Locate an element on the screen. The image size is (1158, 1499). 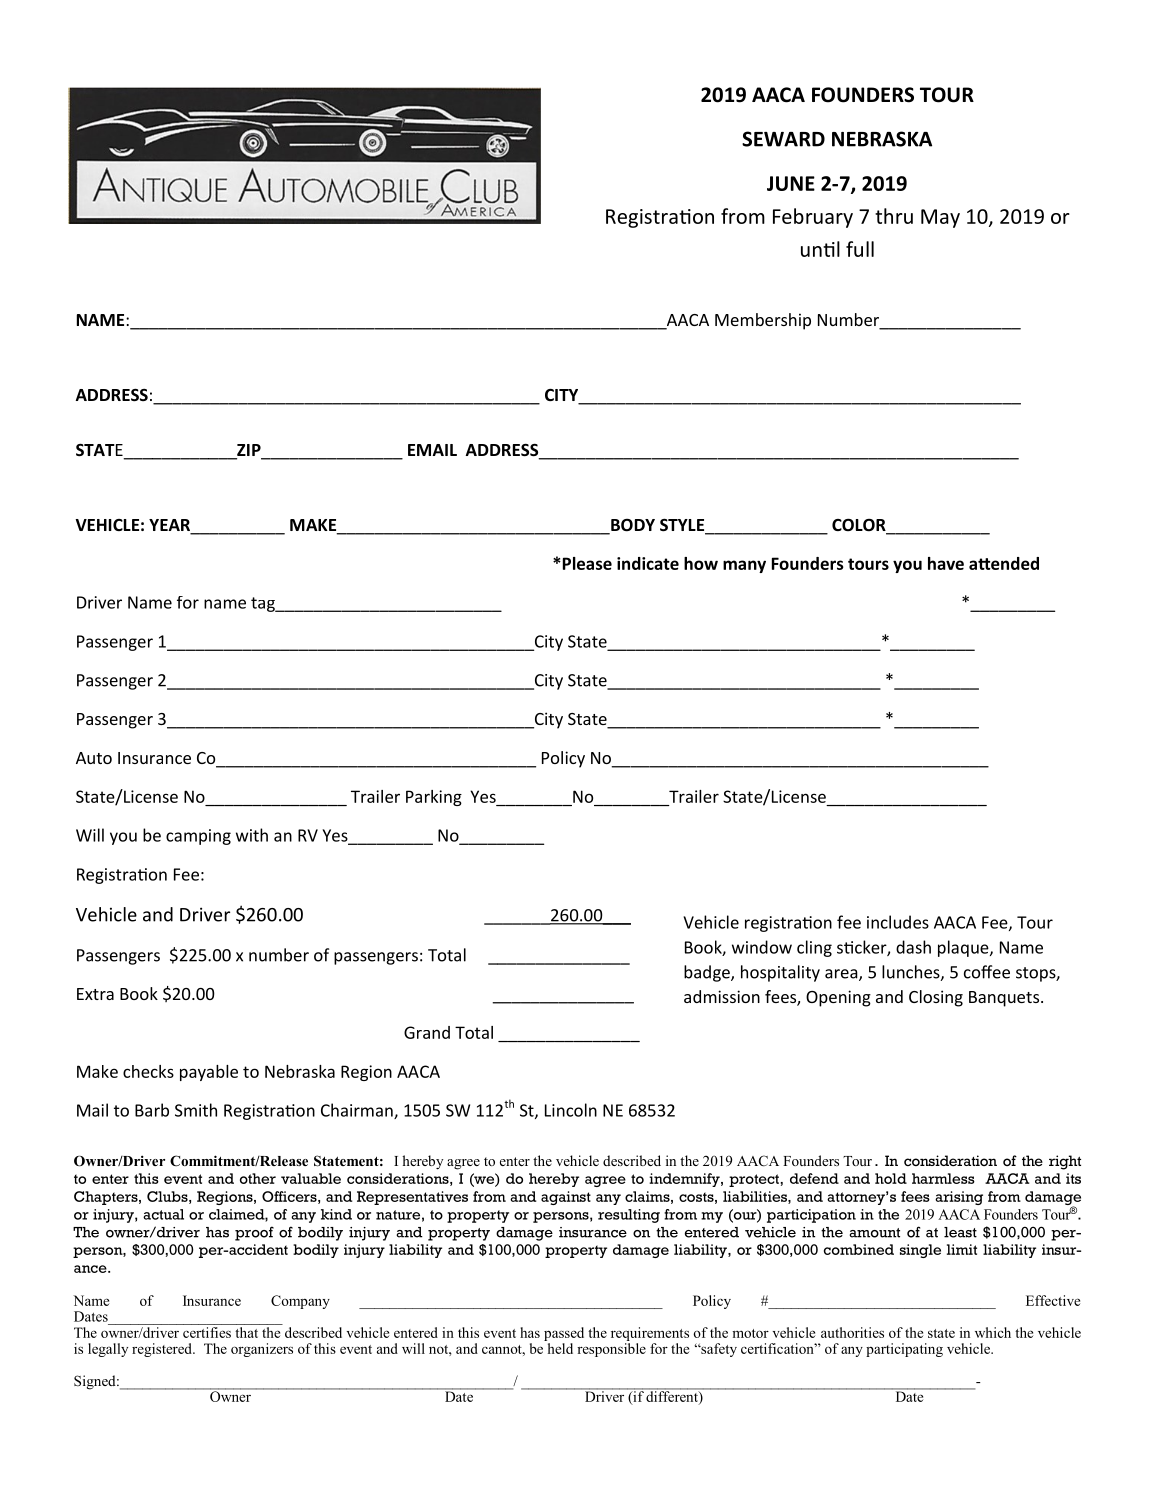
certifies is located at coordinates (207, 1332).
